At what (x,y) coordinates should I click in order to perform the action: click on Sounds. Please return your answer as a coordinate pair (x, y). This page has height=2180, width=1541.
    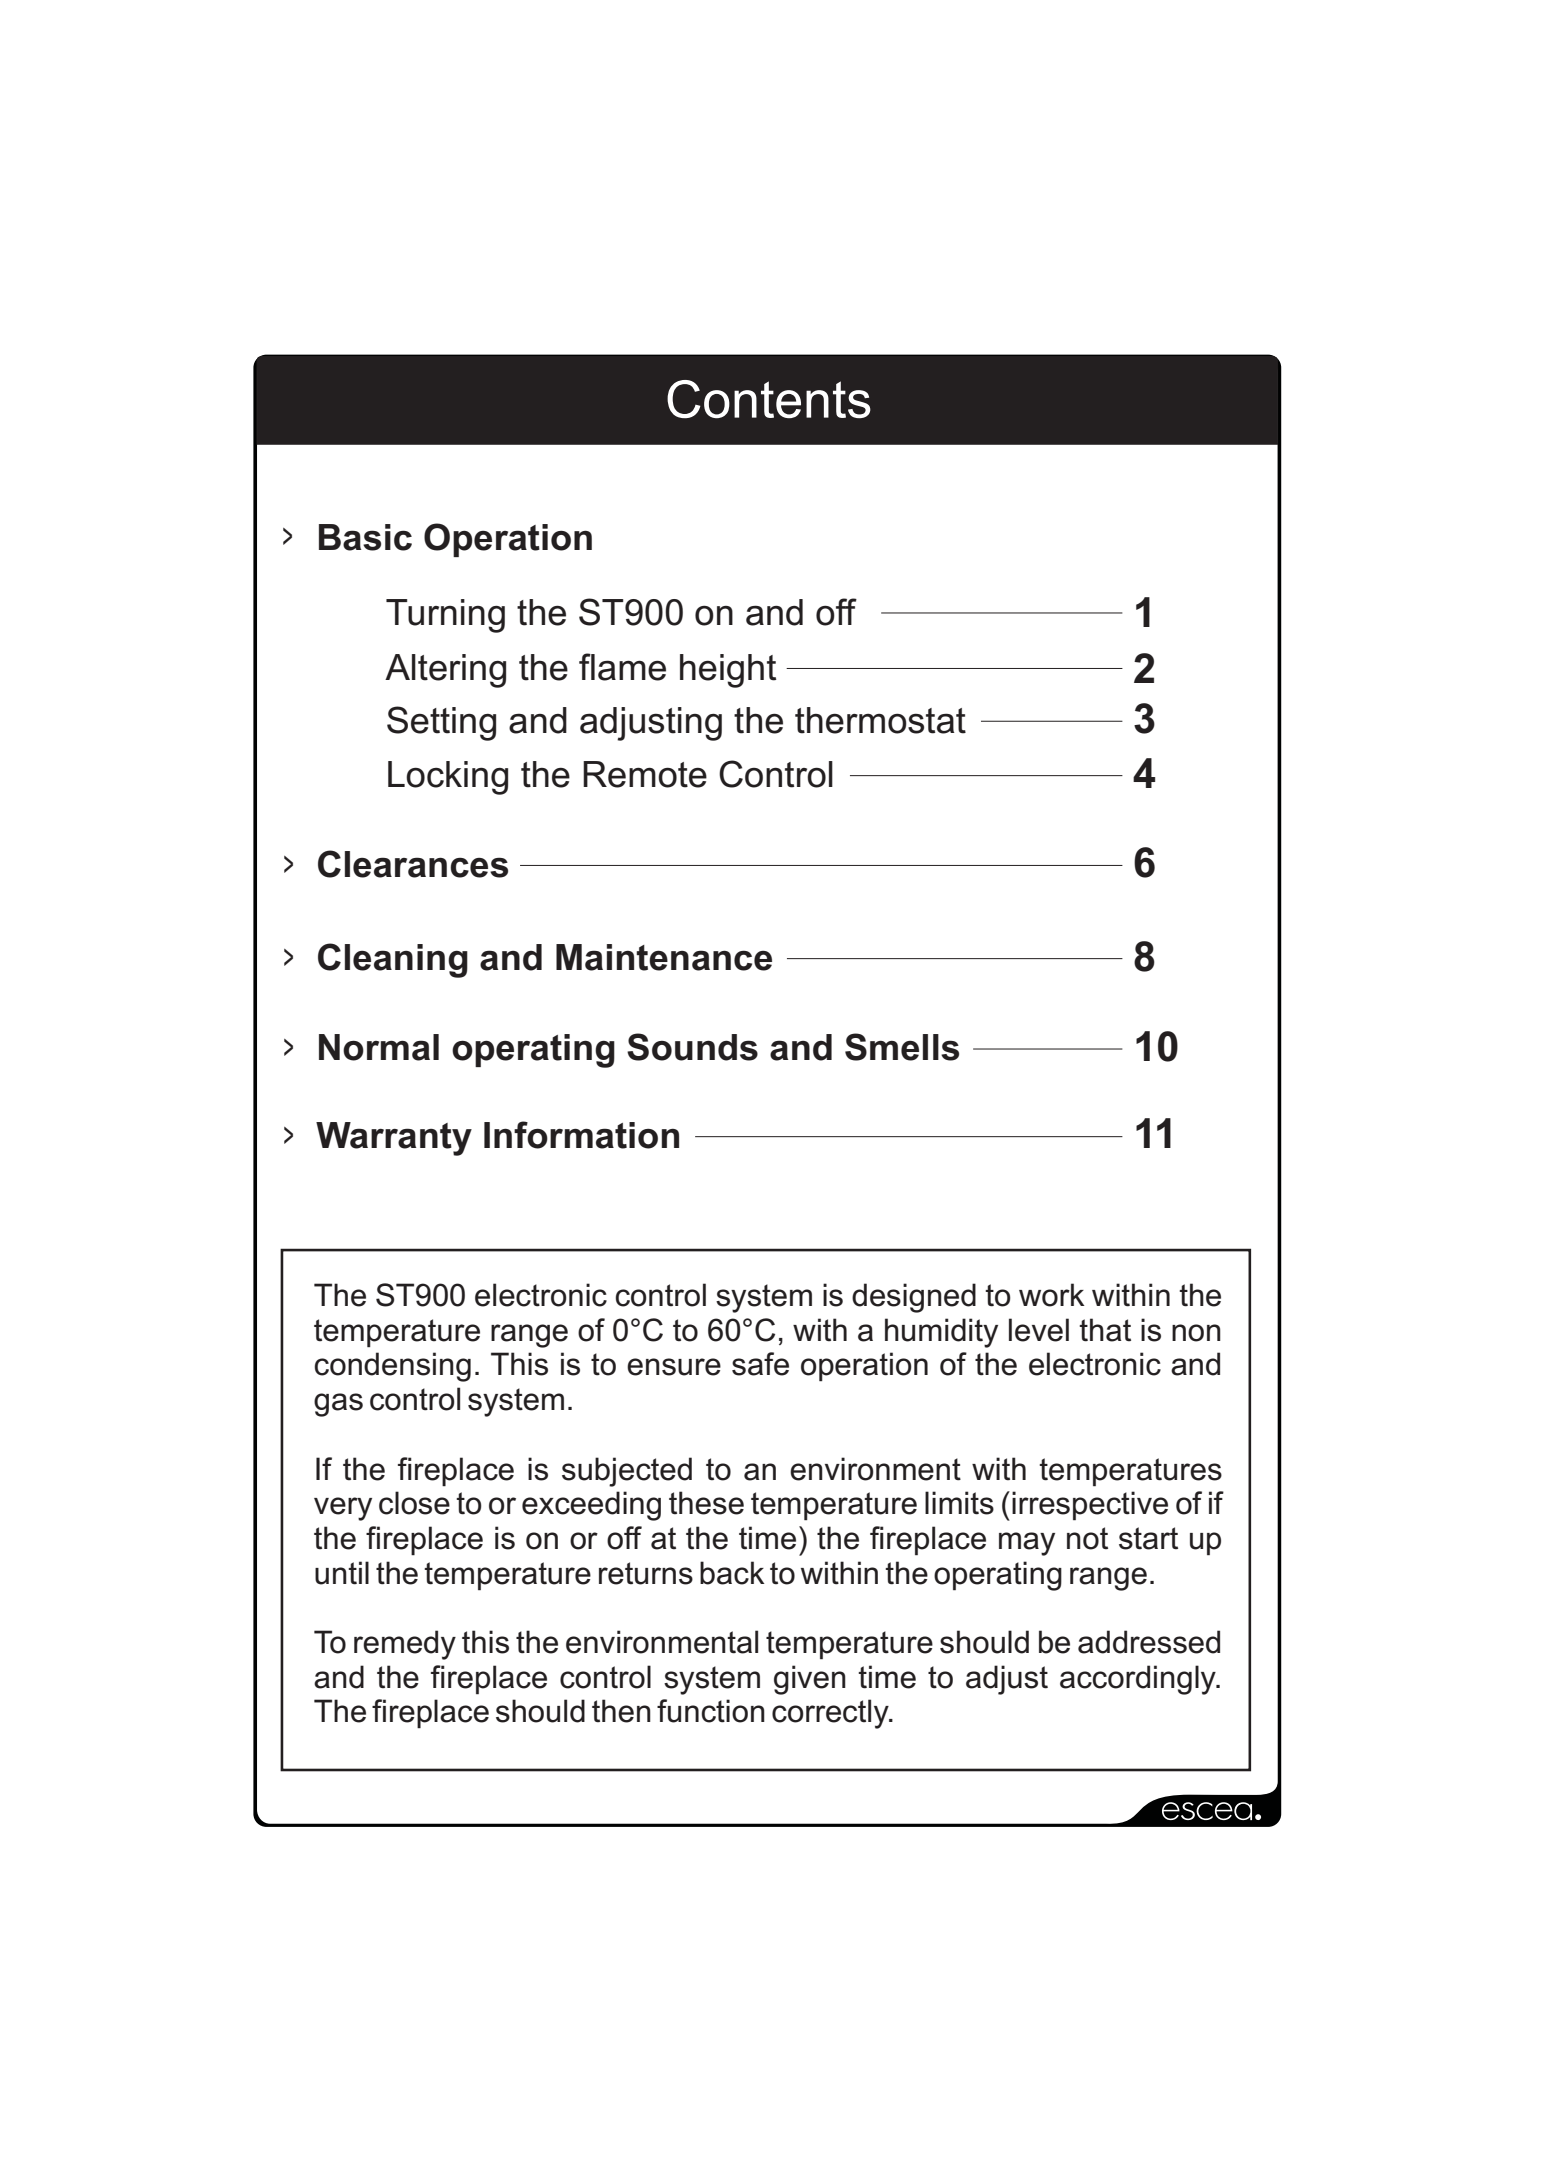
    Looking at the image, I should click on (692, 1047).
